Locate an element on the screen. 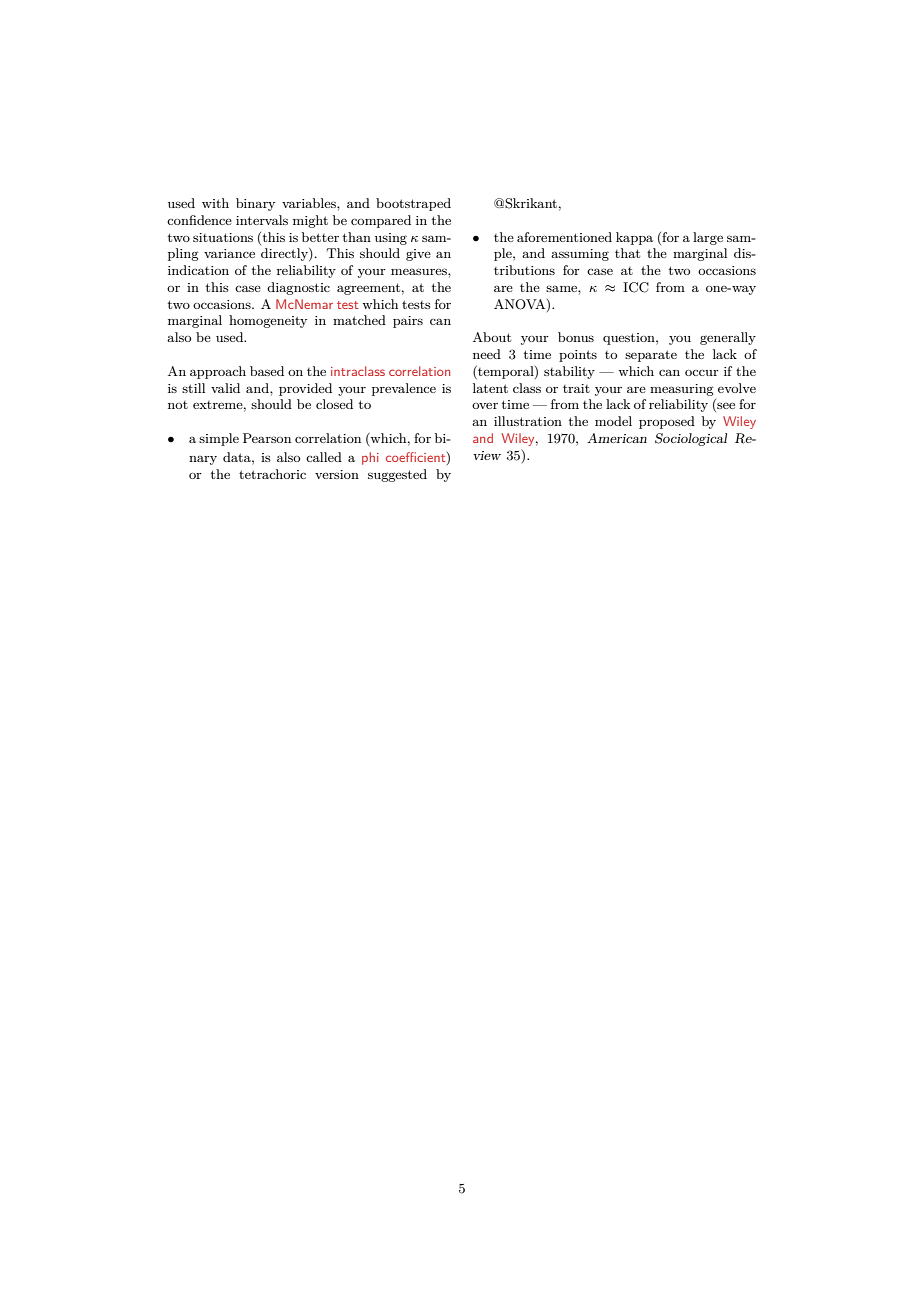  indication is located at coordinates (198, 270).
